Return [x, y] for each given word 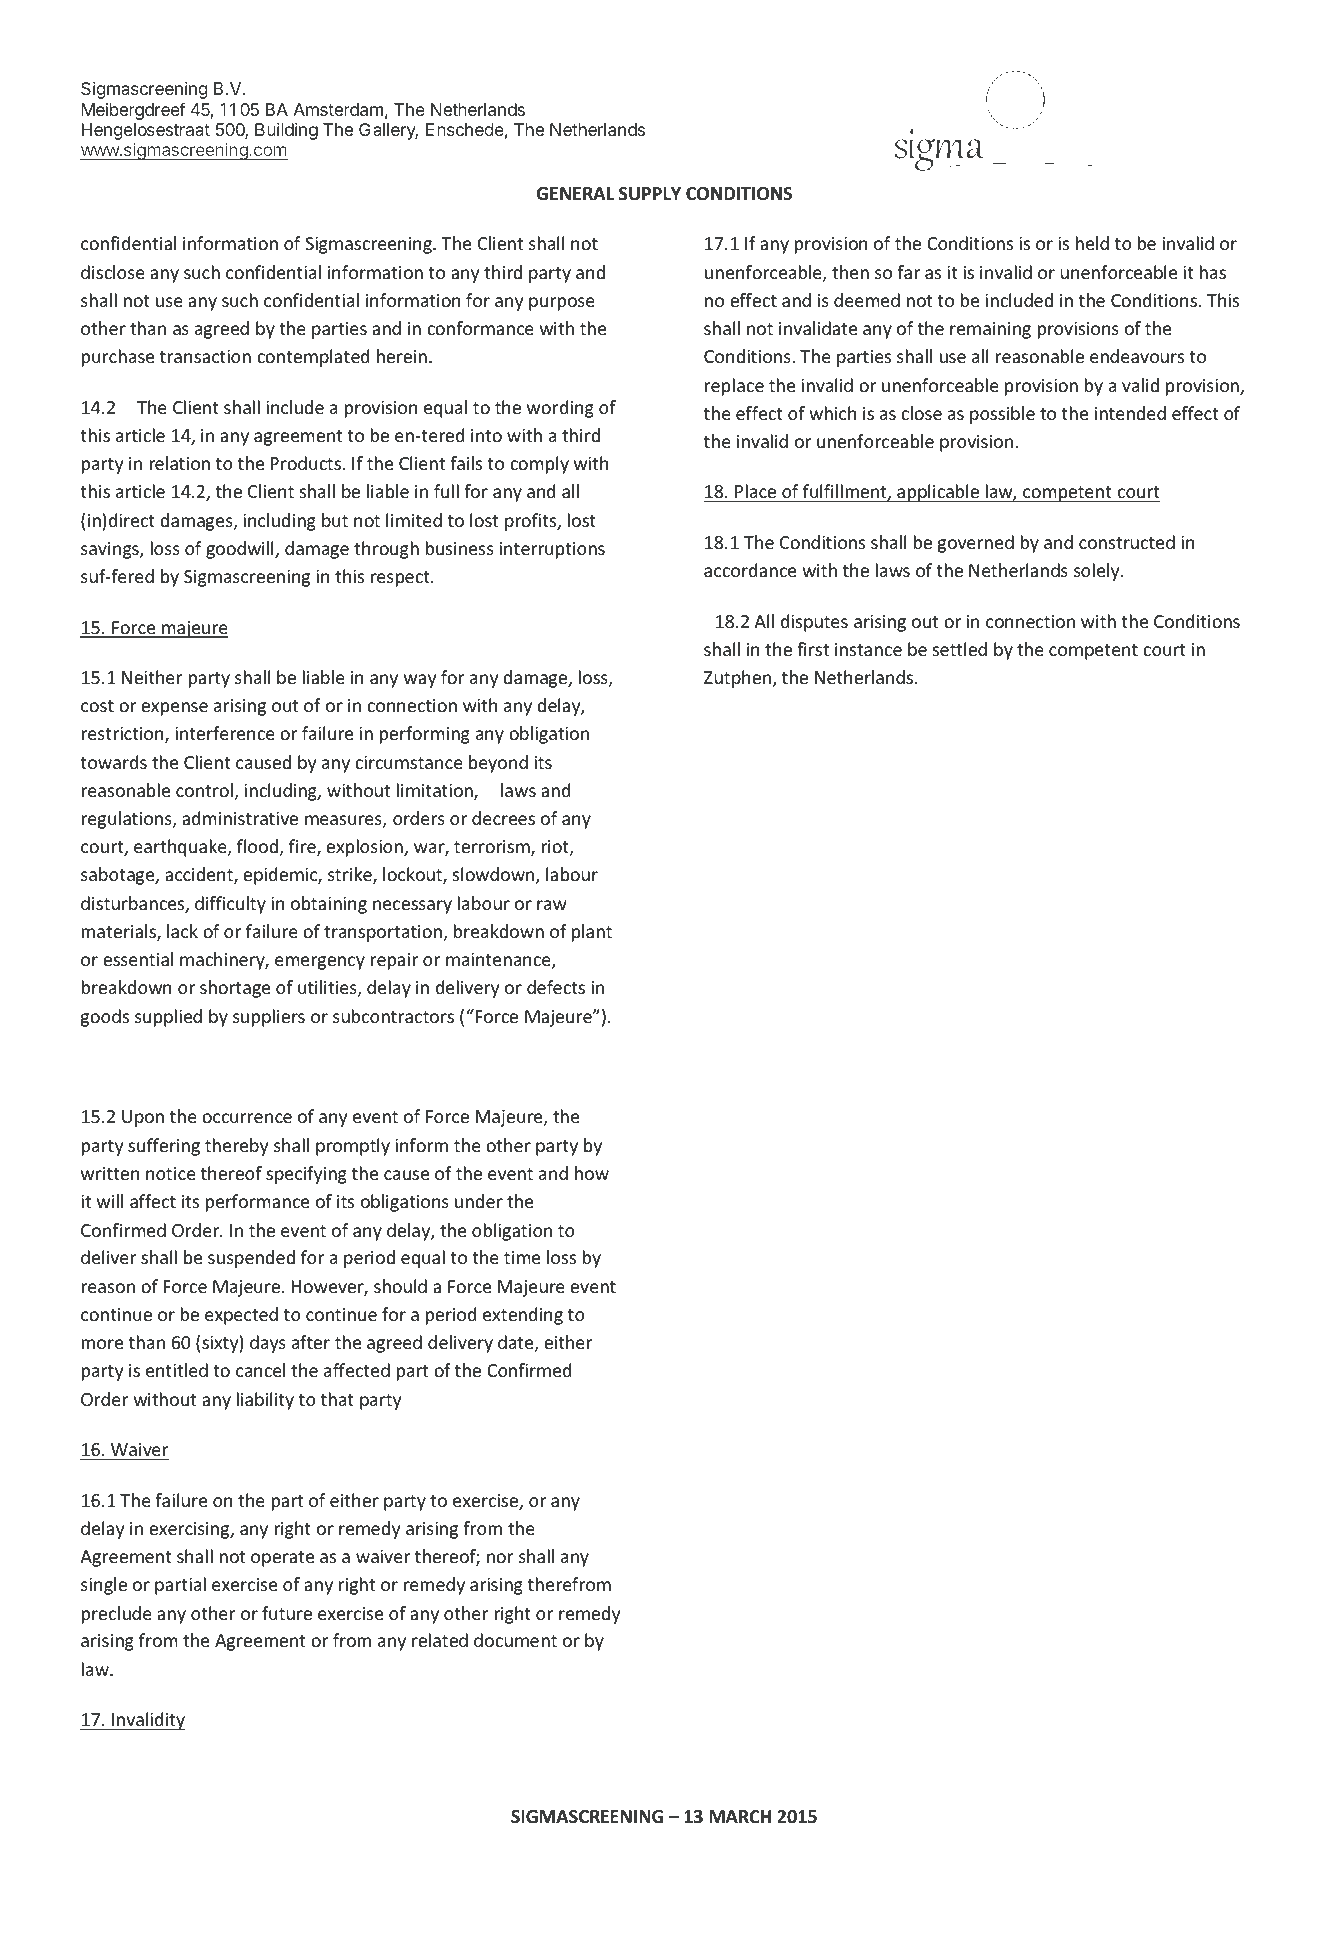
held [1092, 243]
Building [286, 131]
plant [592, 933]
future [287, 1613]
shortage [235, 989]
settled [960, 649]
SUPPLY [650, 194]
